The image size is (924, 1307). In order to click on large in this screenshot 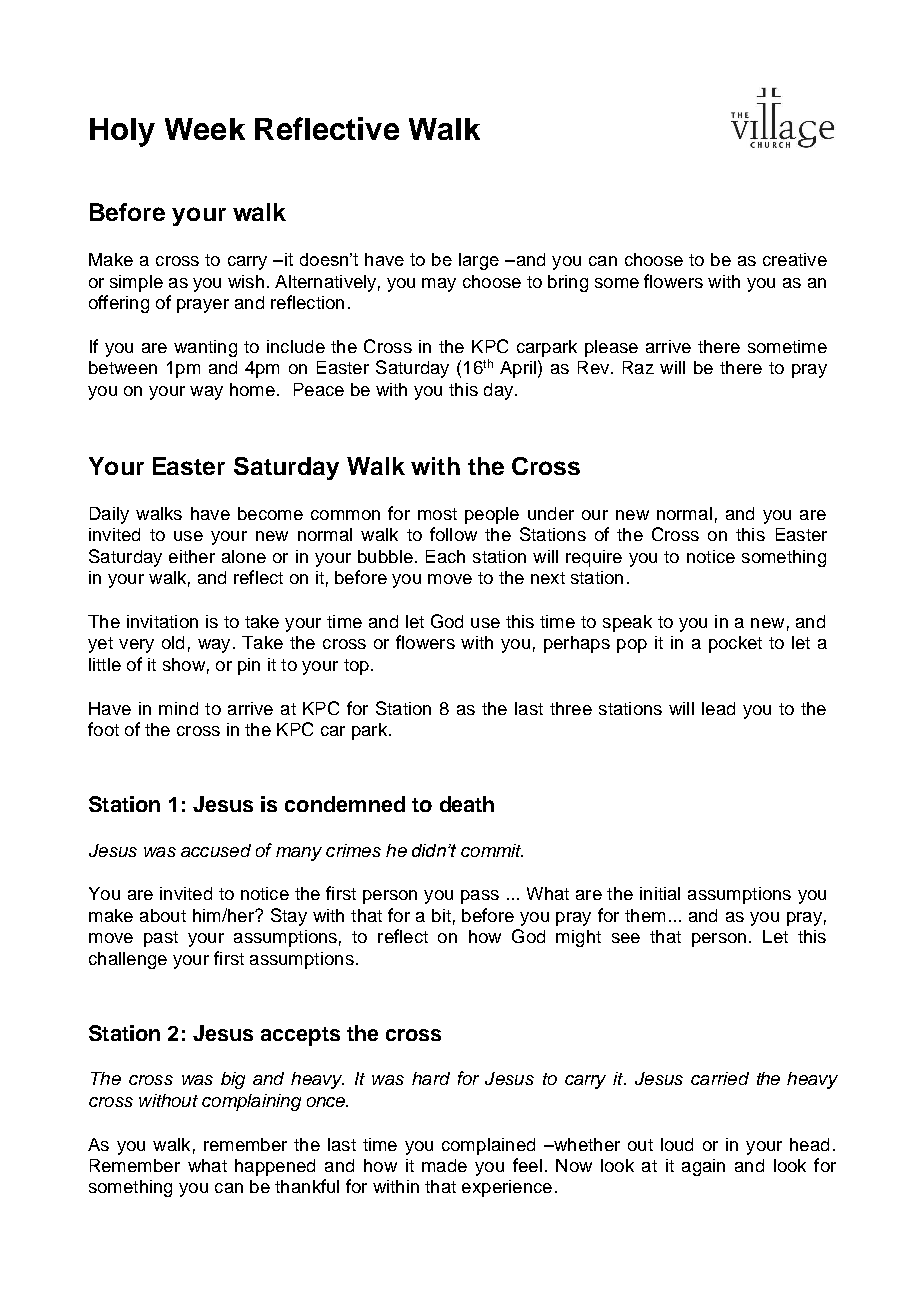, I will do `click(479, 261)`.
